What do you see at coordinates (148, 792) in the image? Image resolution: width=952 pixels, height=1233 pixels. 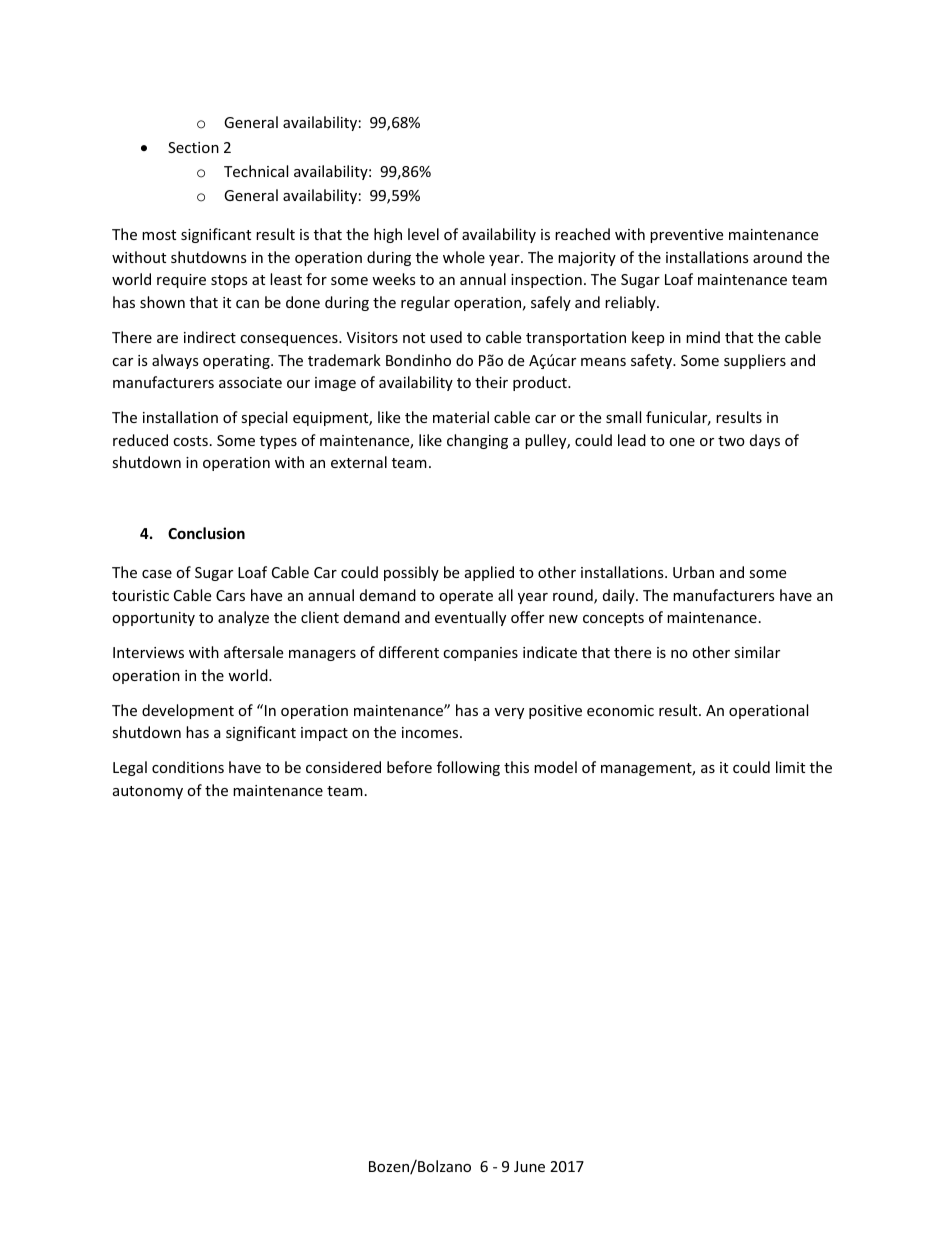 I see `autonomy` at bounding box center [148, 792].
